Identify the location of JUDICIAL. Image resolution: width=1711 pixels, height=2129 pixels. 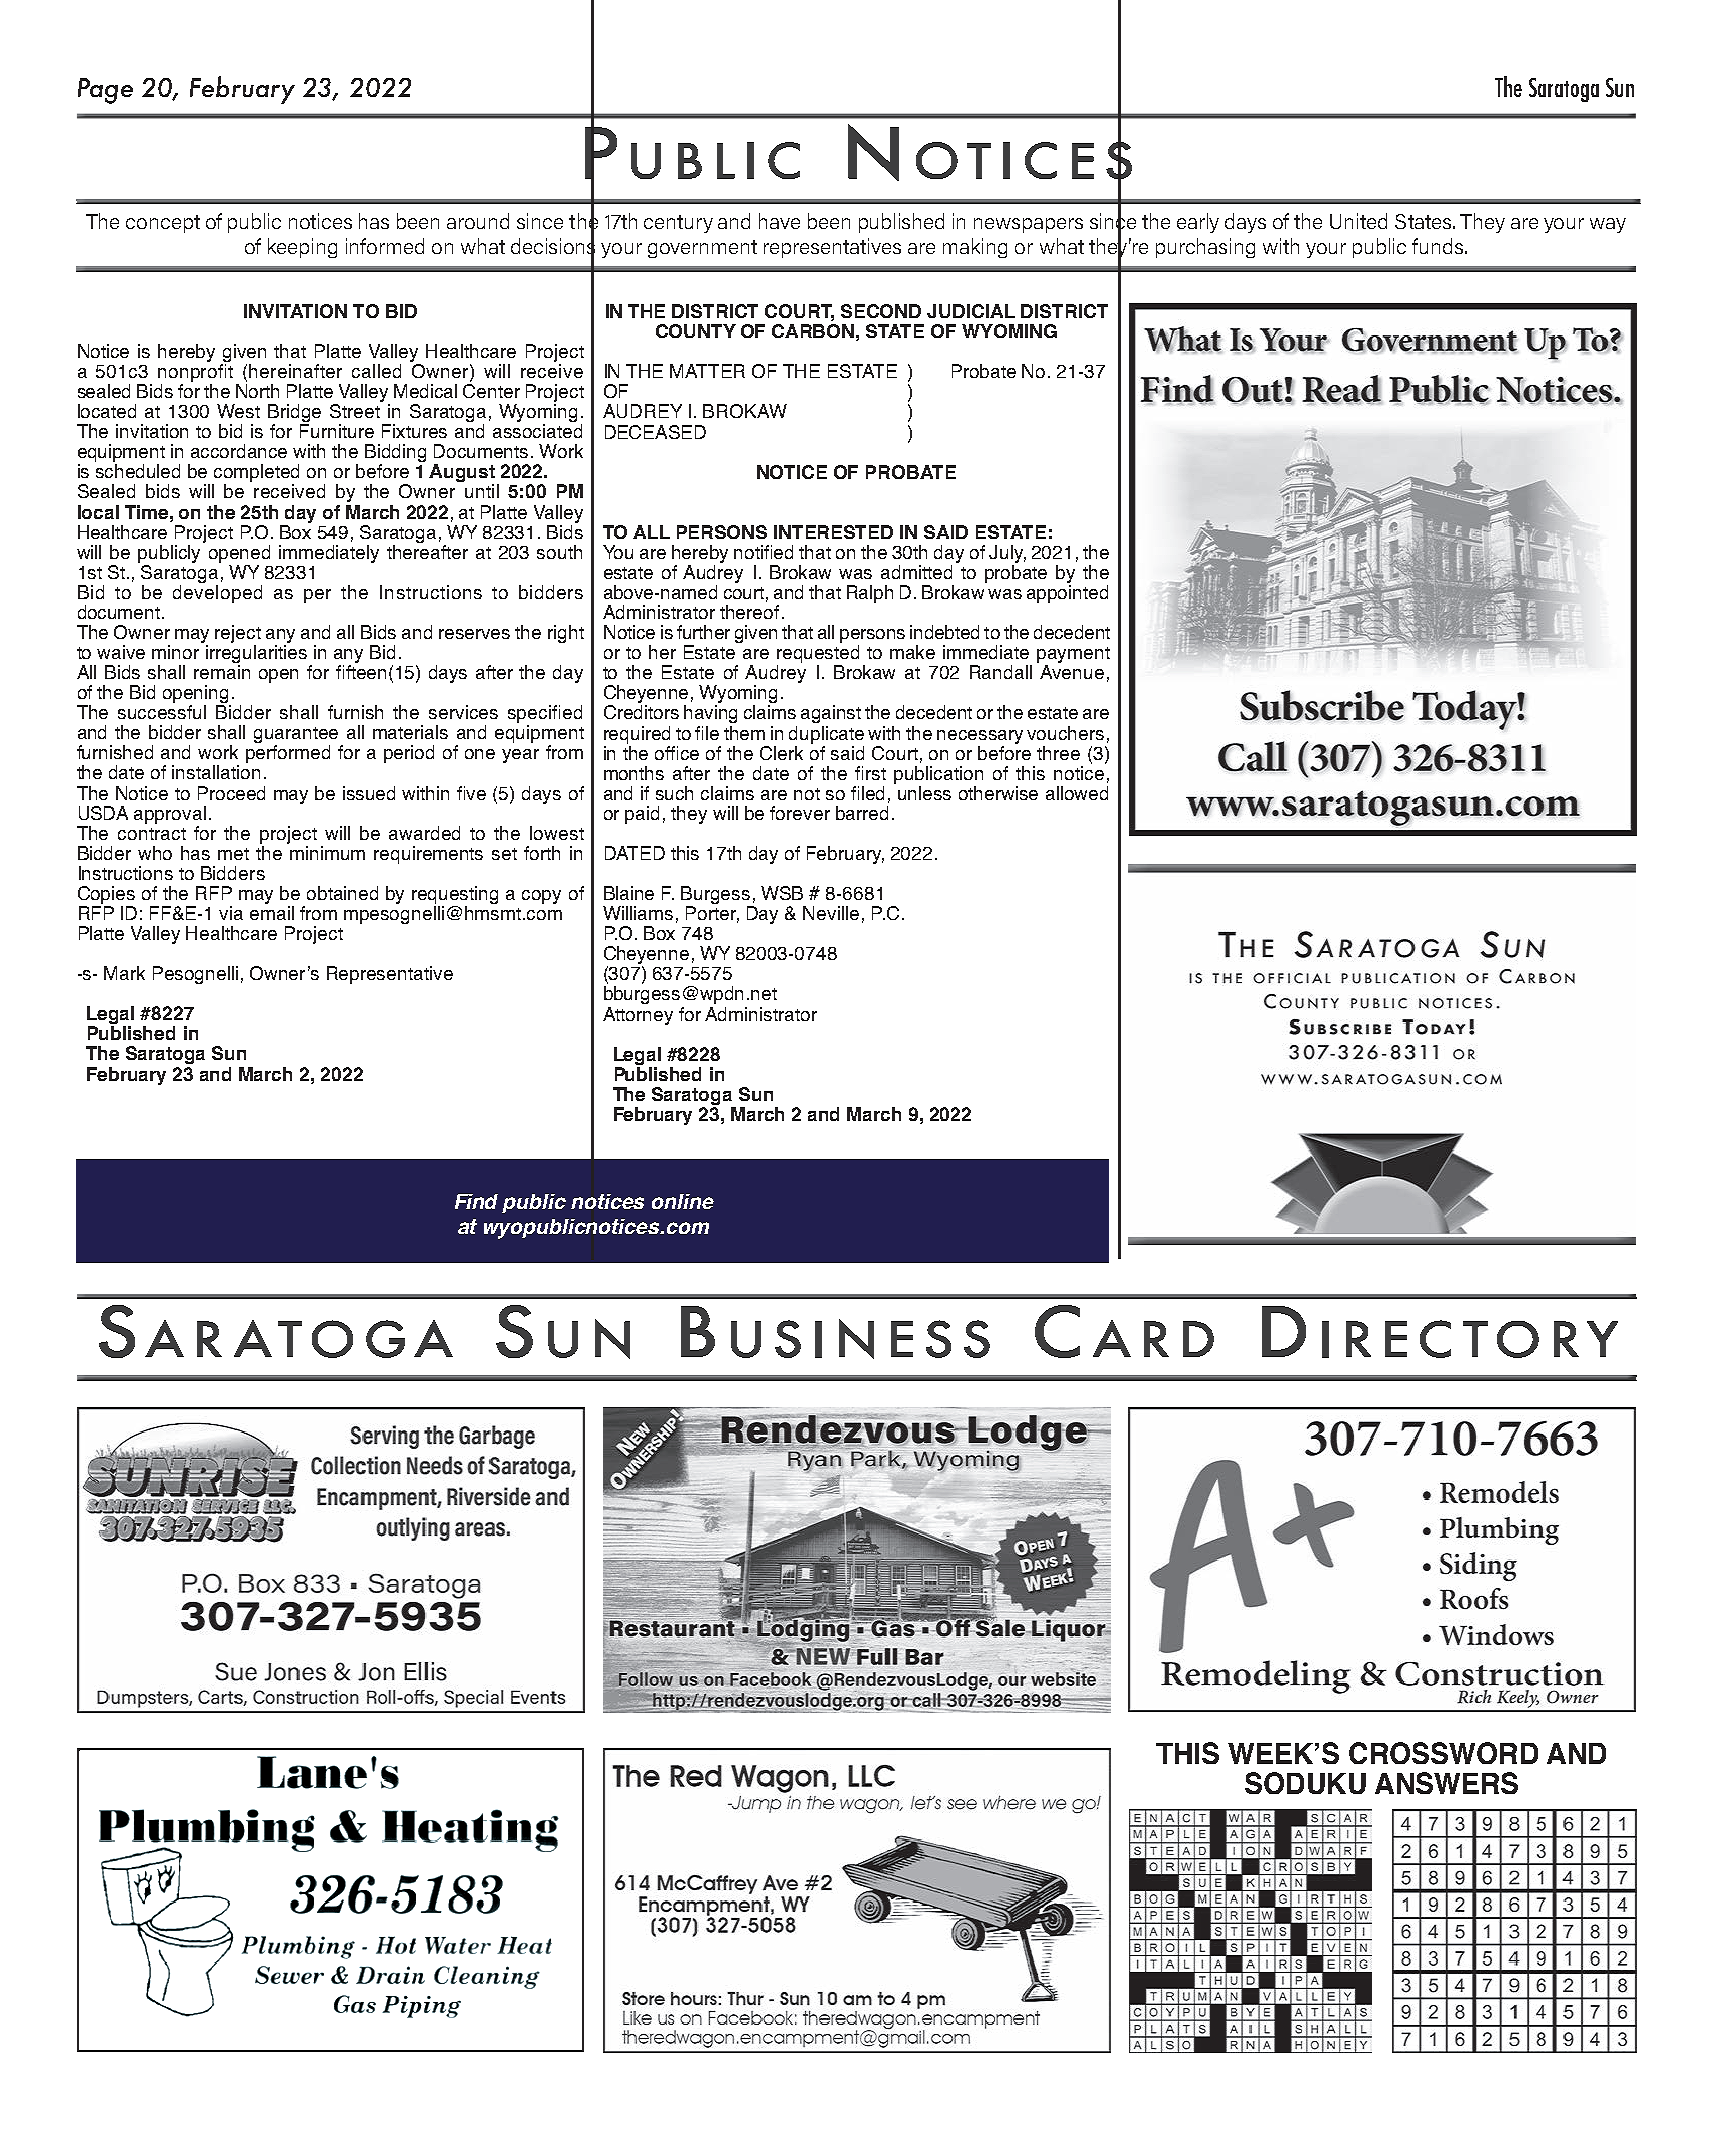
(971, 311).
